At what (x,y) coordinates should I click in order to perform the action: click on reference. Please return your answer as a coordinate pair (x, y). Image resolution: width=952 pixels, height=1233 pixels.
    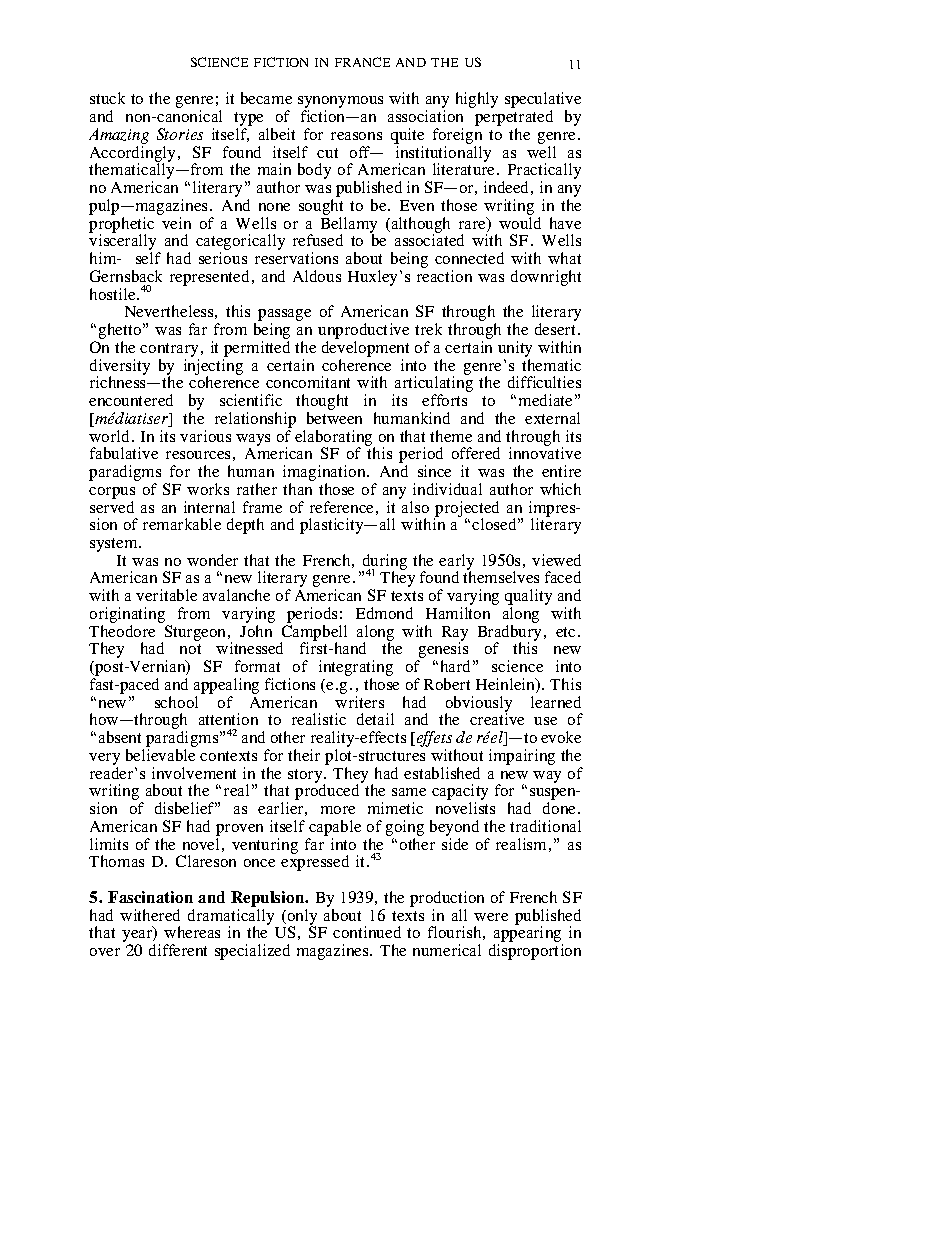
    Looking at the image, I should click on (341, 507).
